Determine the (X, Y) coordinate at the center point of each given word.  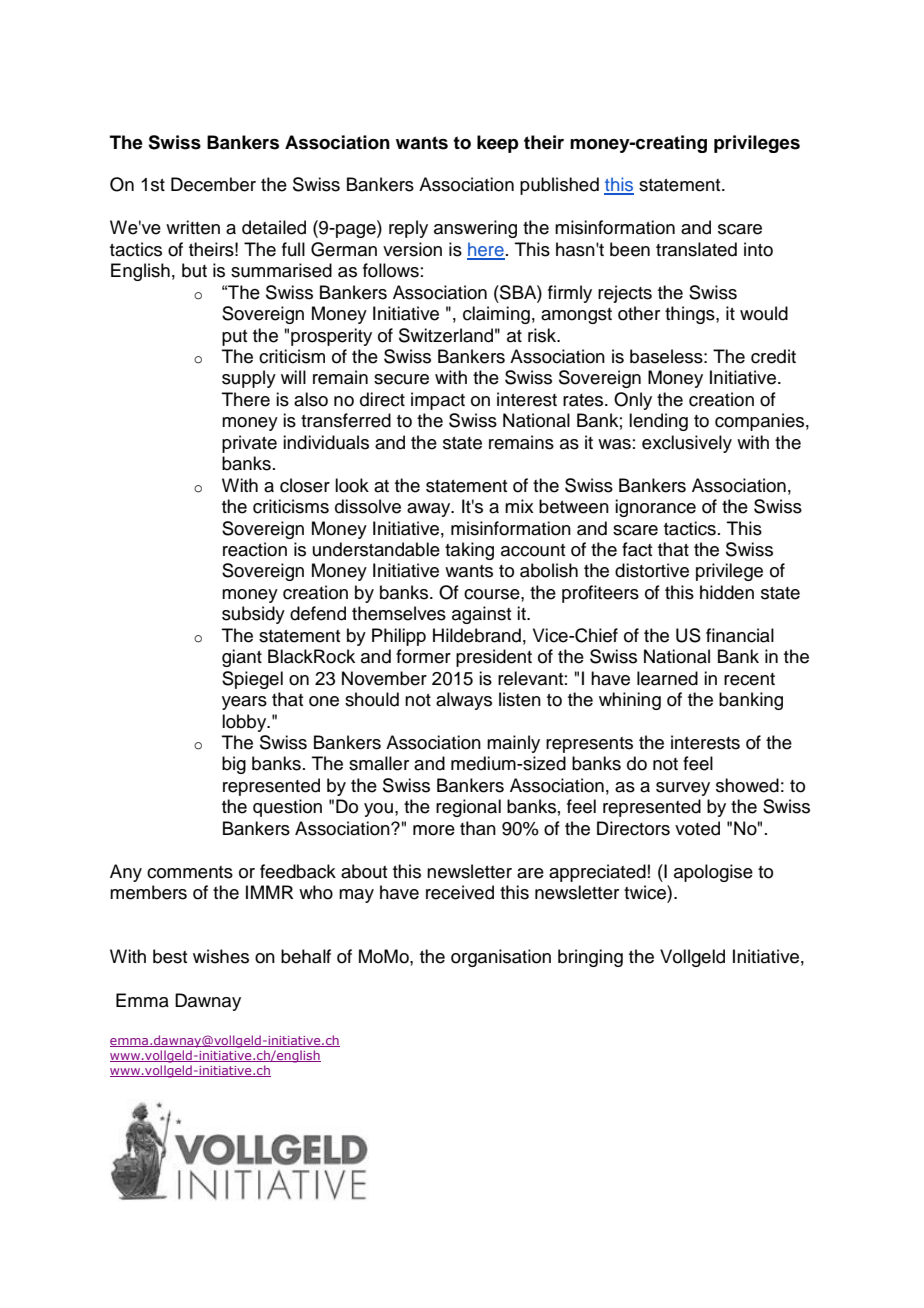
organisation (501, 958)
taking (469, 551)
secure (401, 379)
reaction (255, 549)
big (234, 765)
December (213, 184)
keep (498, 144)
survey (683, 789)
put (234, 338)
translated (696, 249)
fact (637, 549)
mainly (513, 744)
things (691, 315)
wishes (221, 956)
